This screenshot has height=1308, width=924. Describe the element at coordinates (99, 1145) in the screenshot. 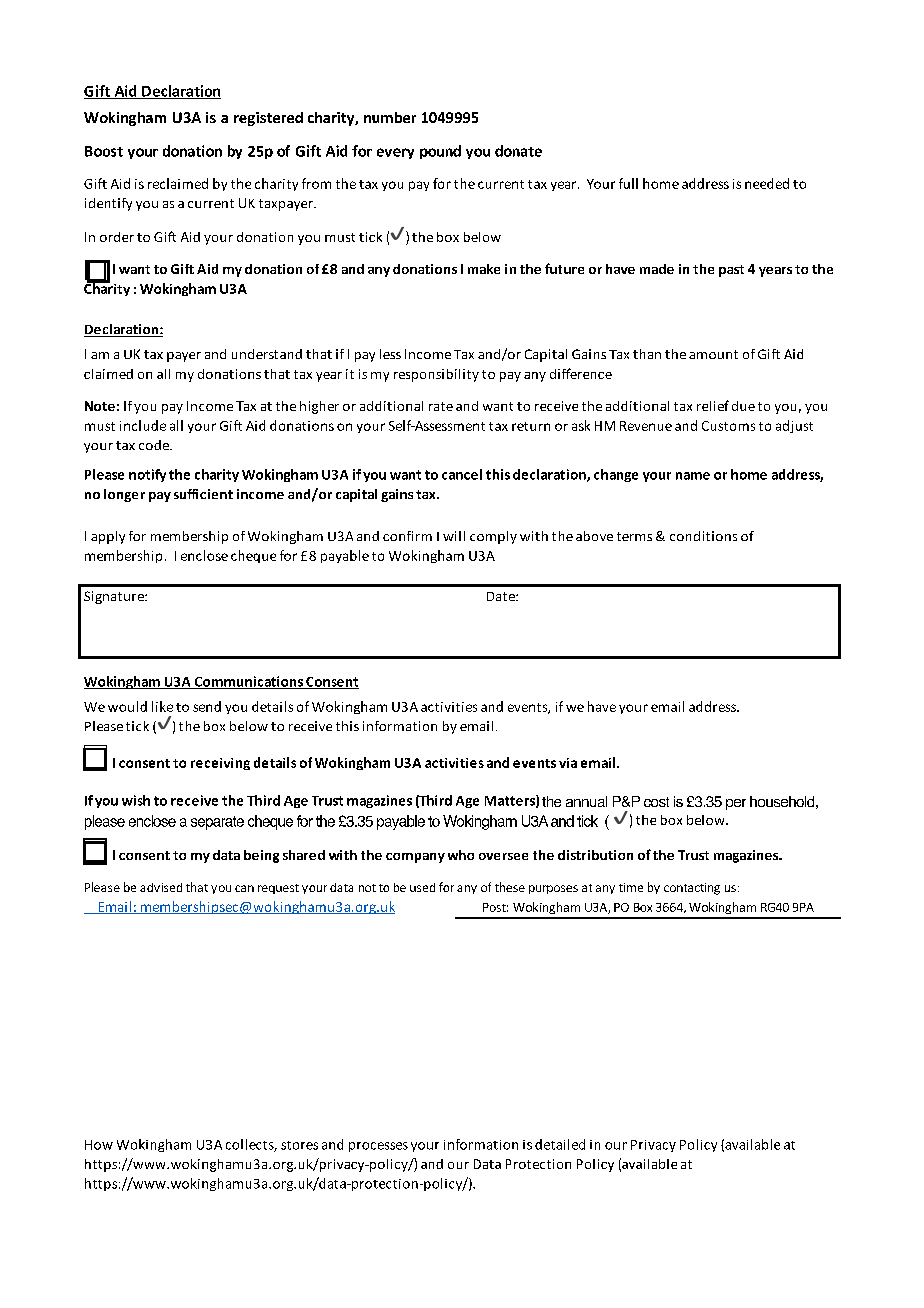

I see `How` at that location.
